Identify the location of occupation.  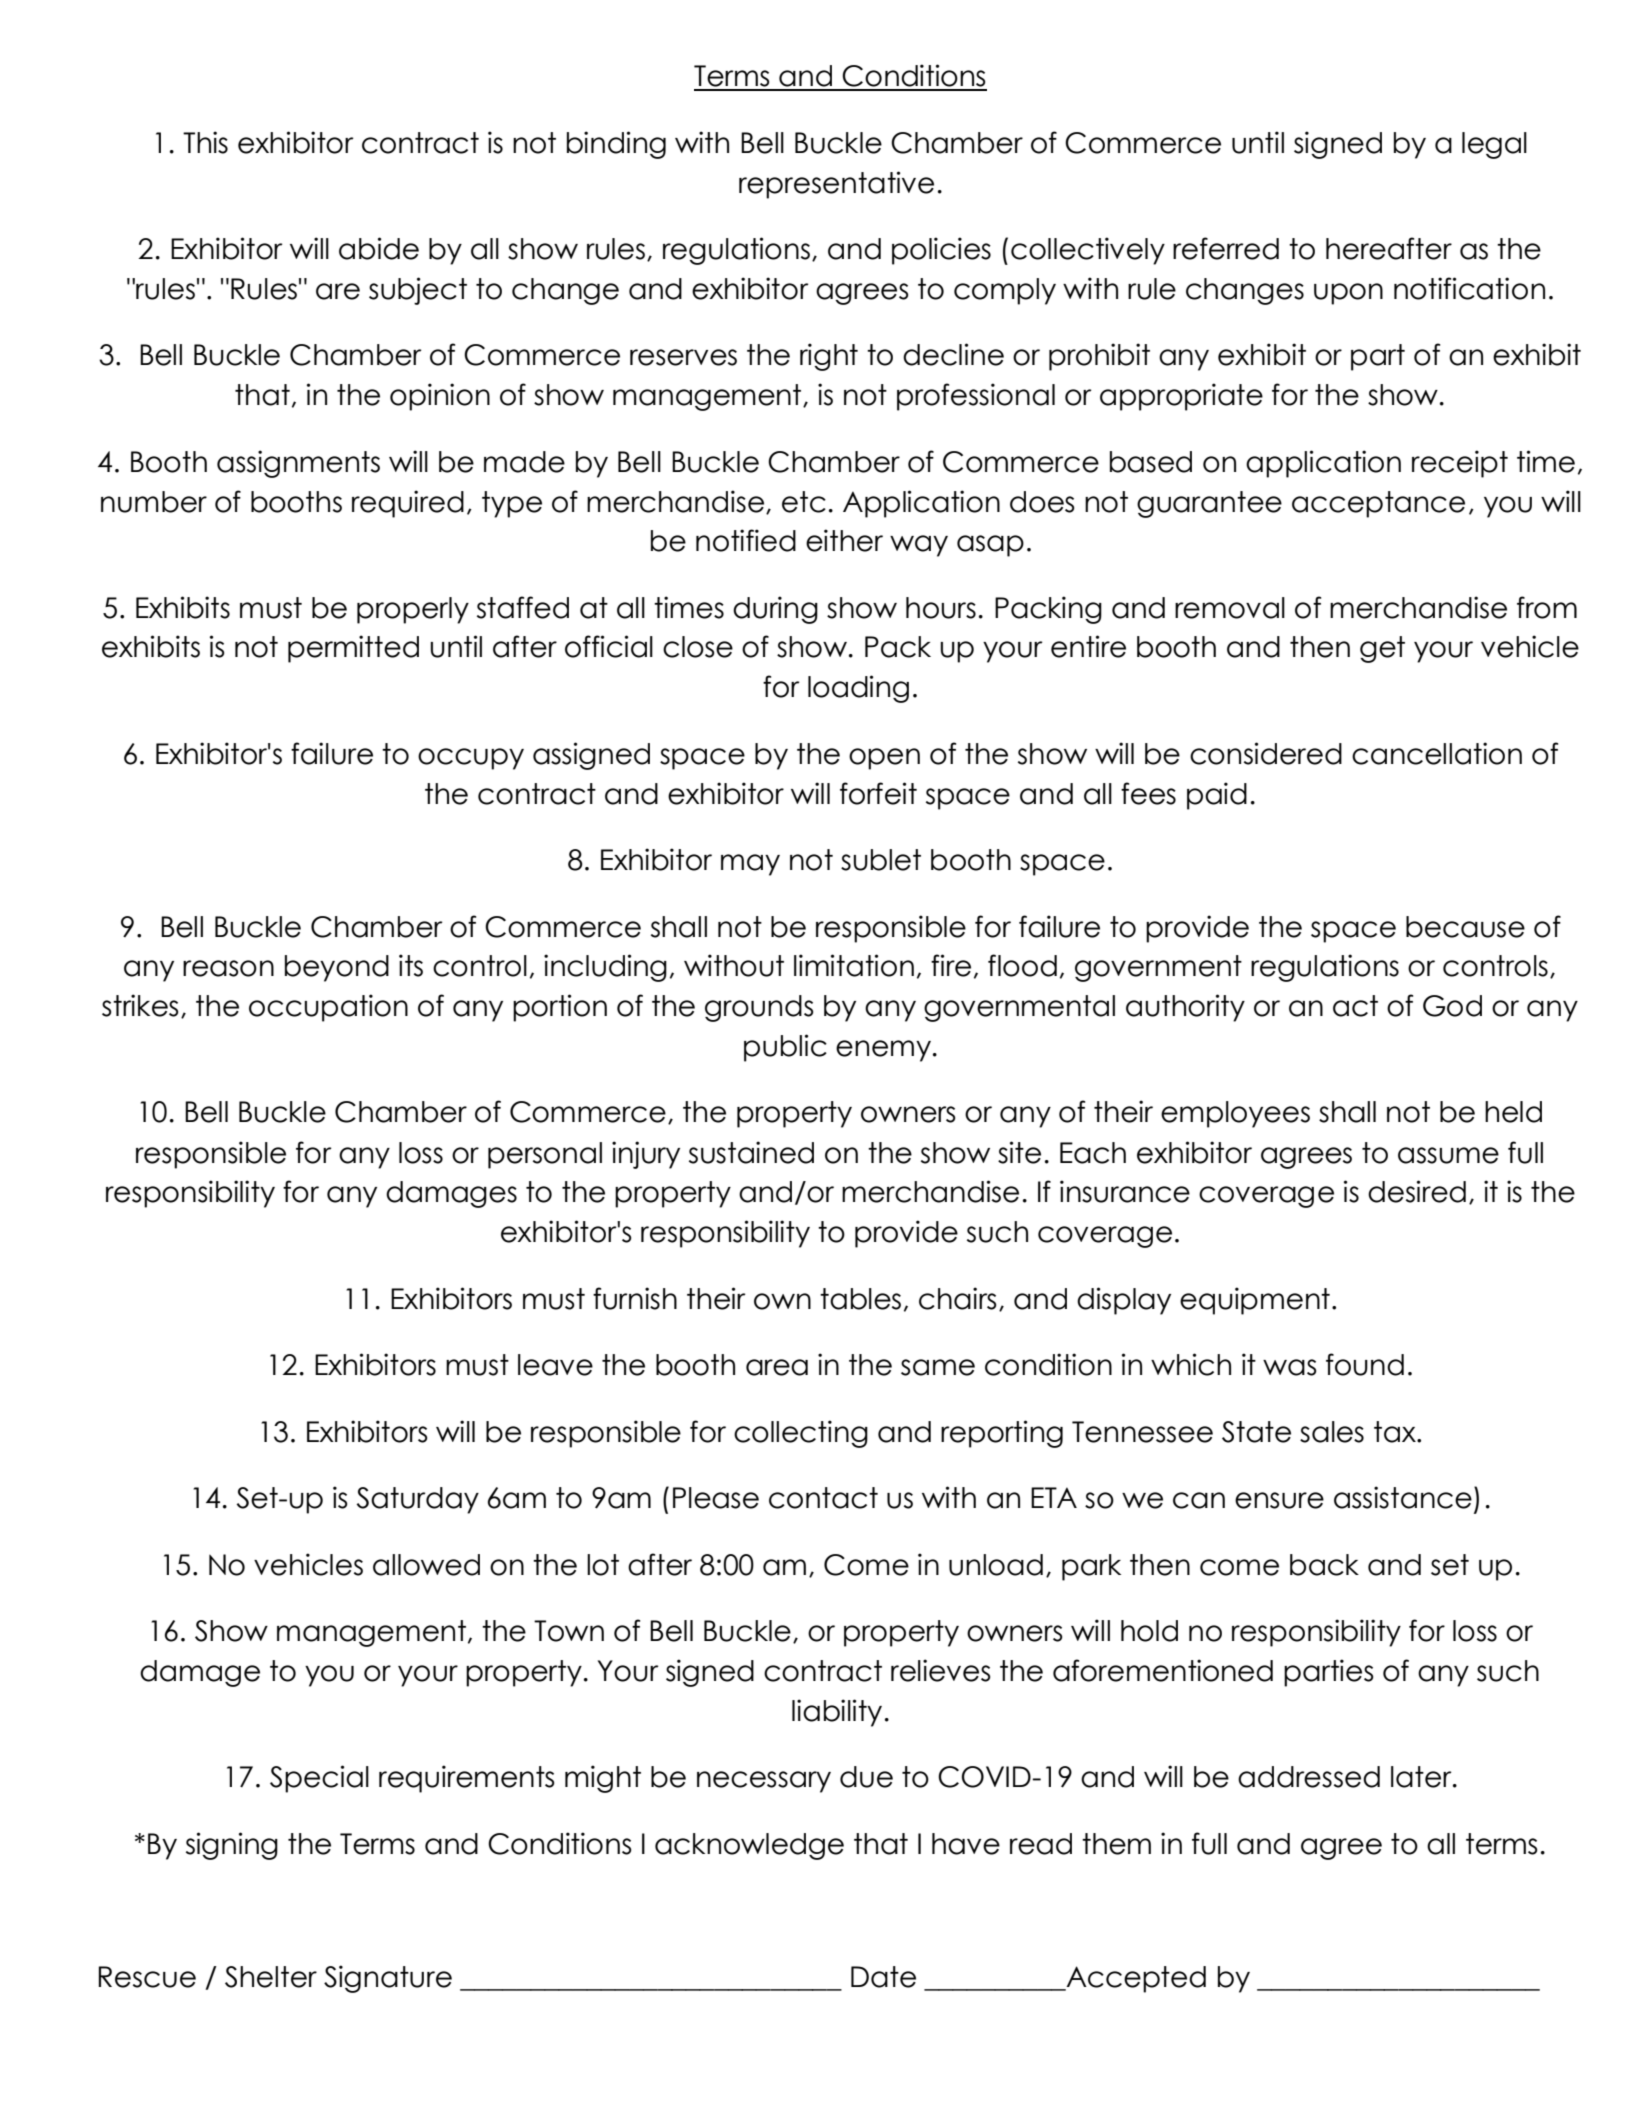
(328, 1008).
